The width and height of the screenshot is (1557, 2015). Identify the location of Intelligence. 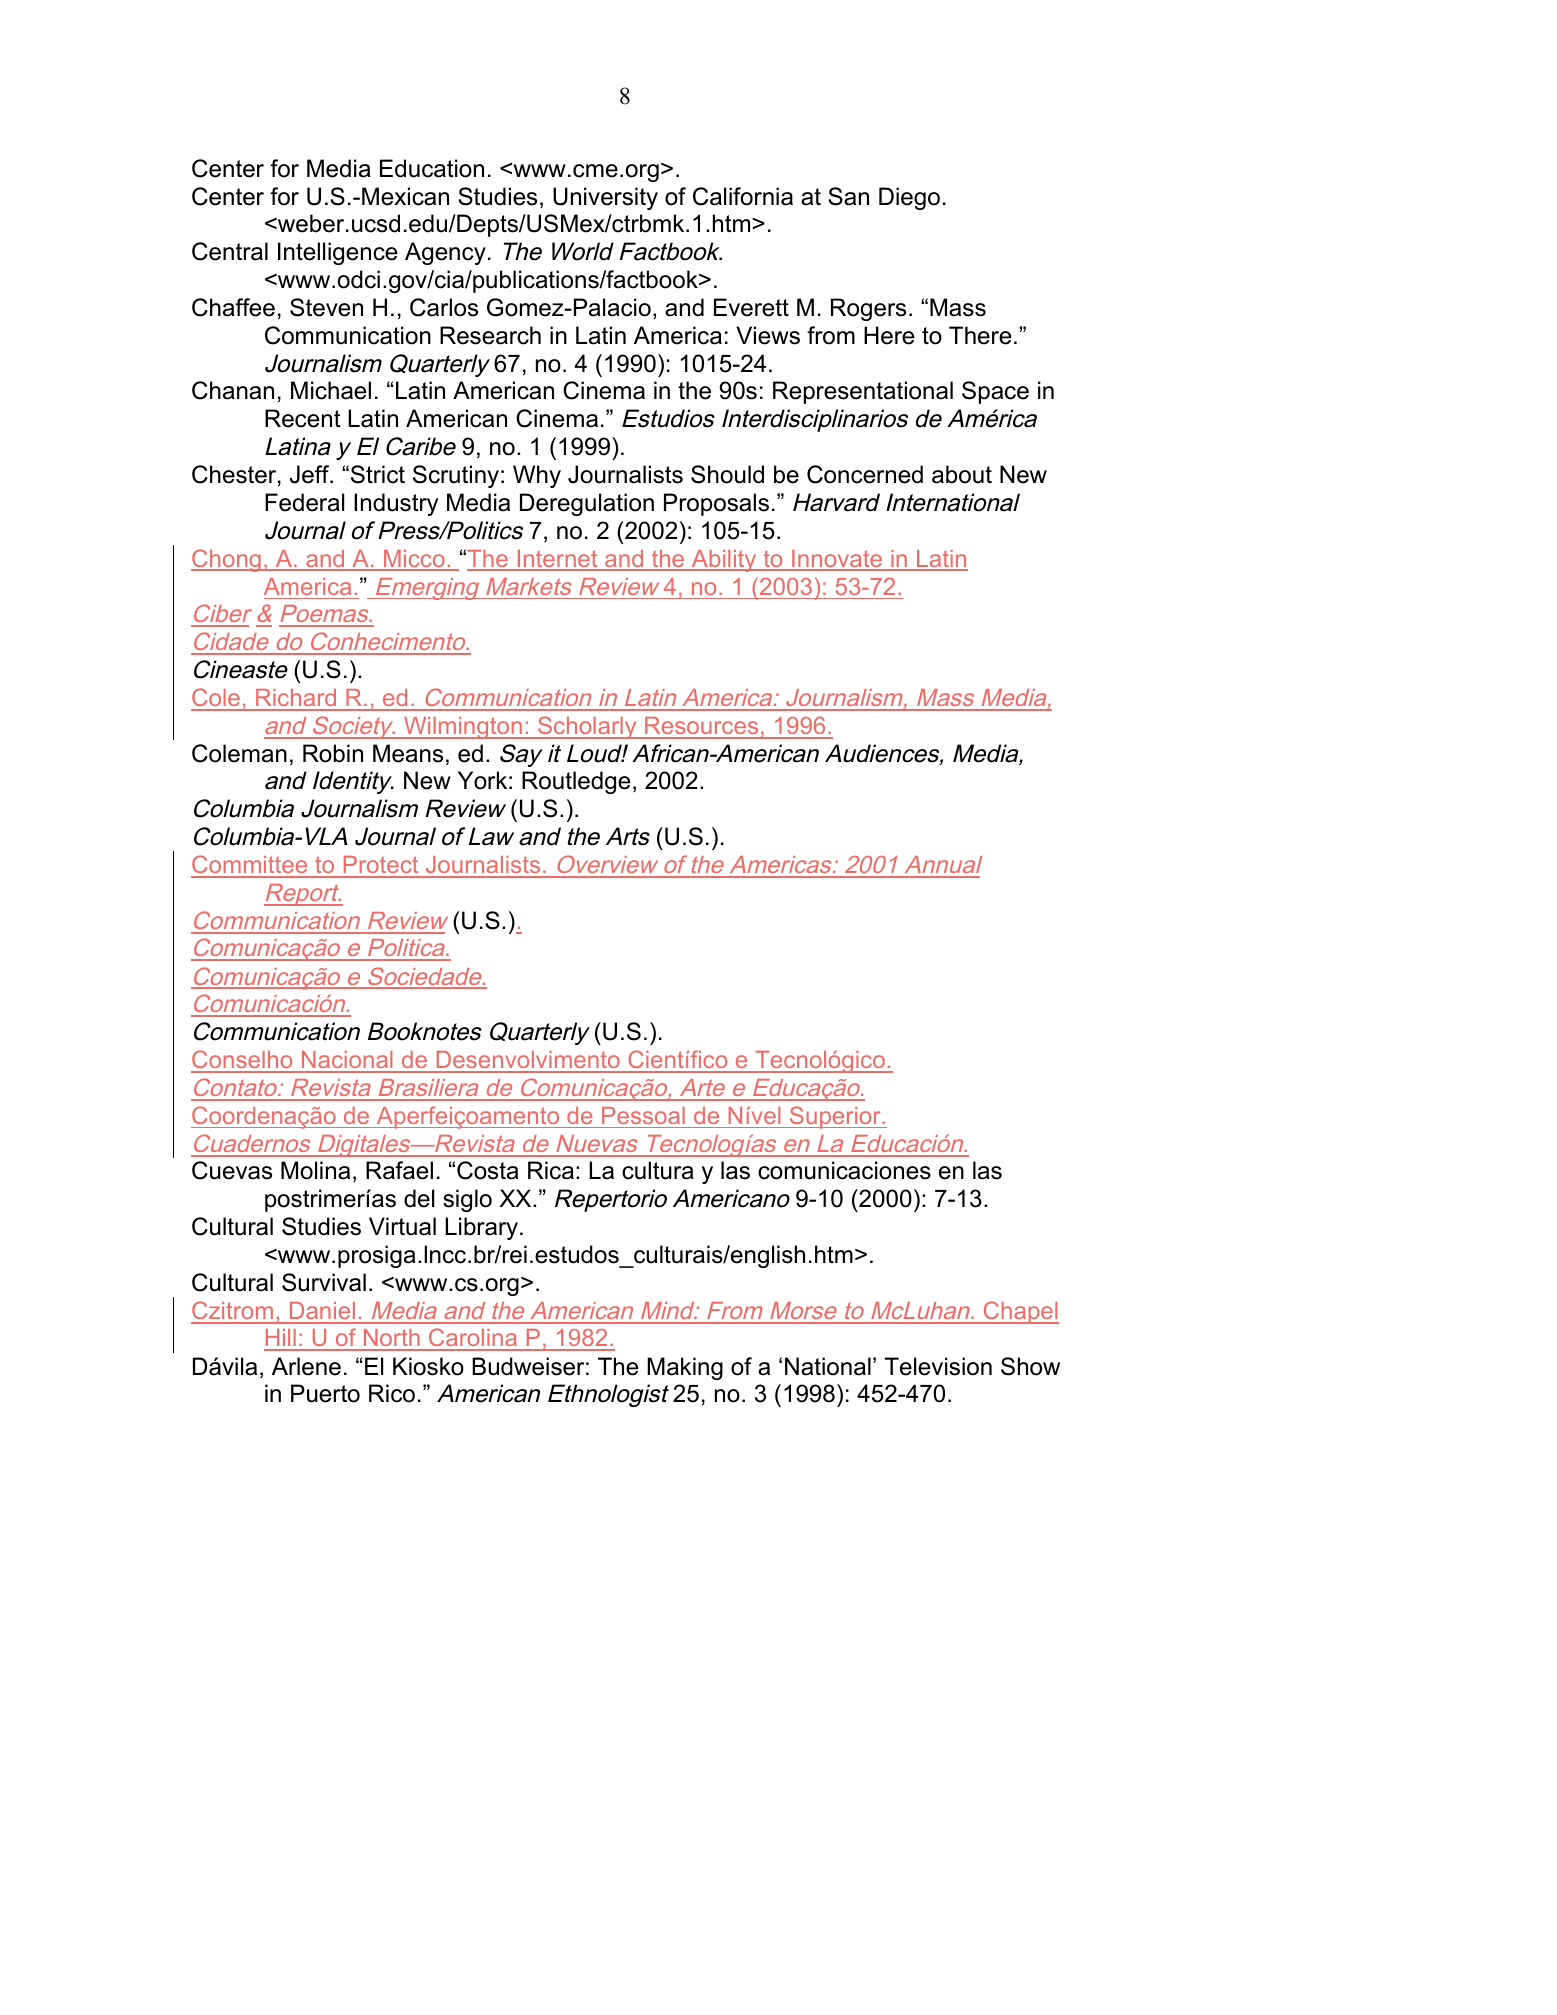
(338, 253).
